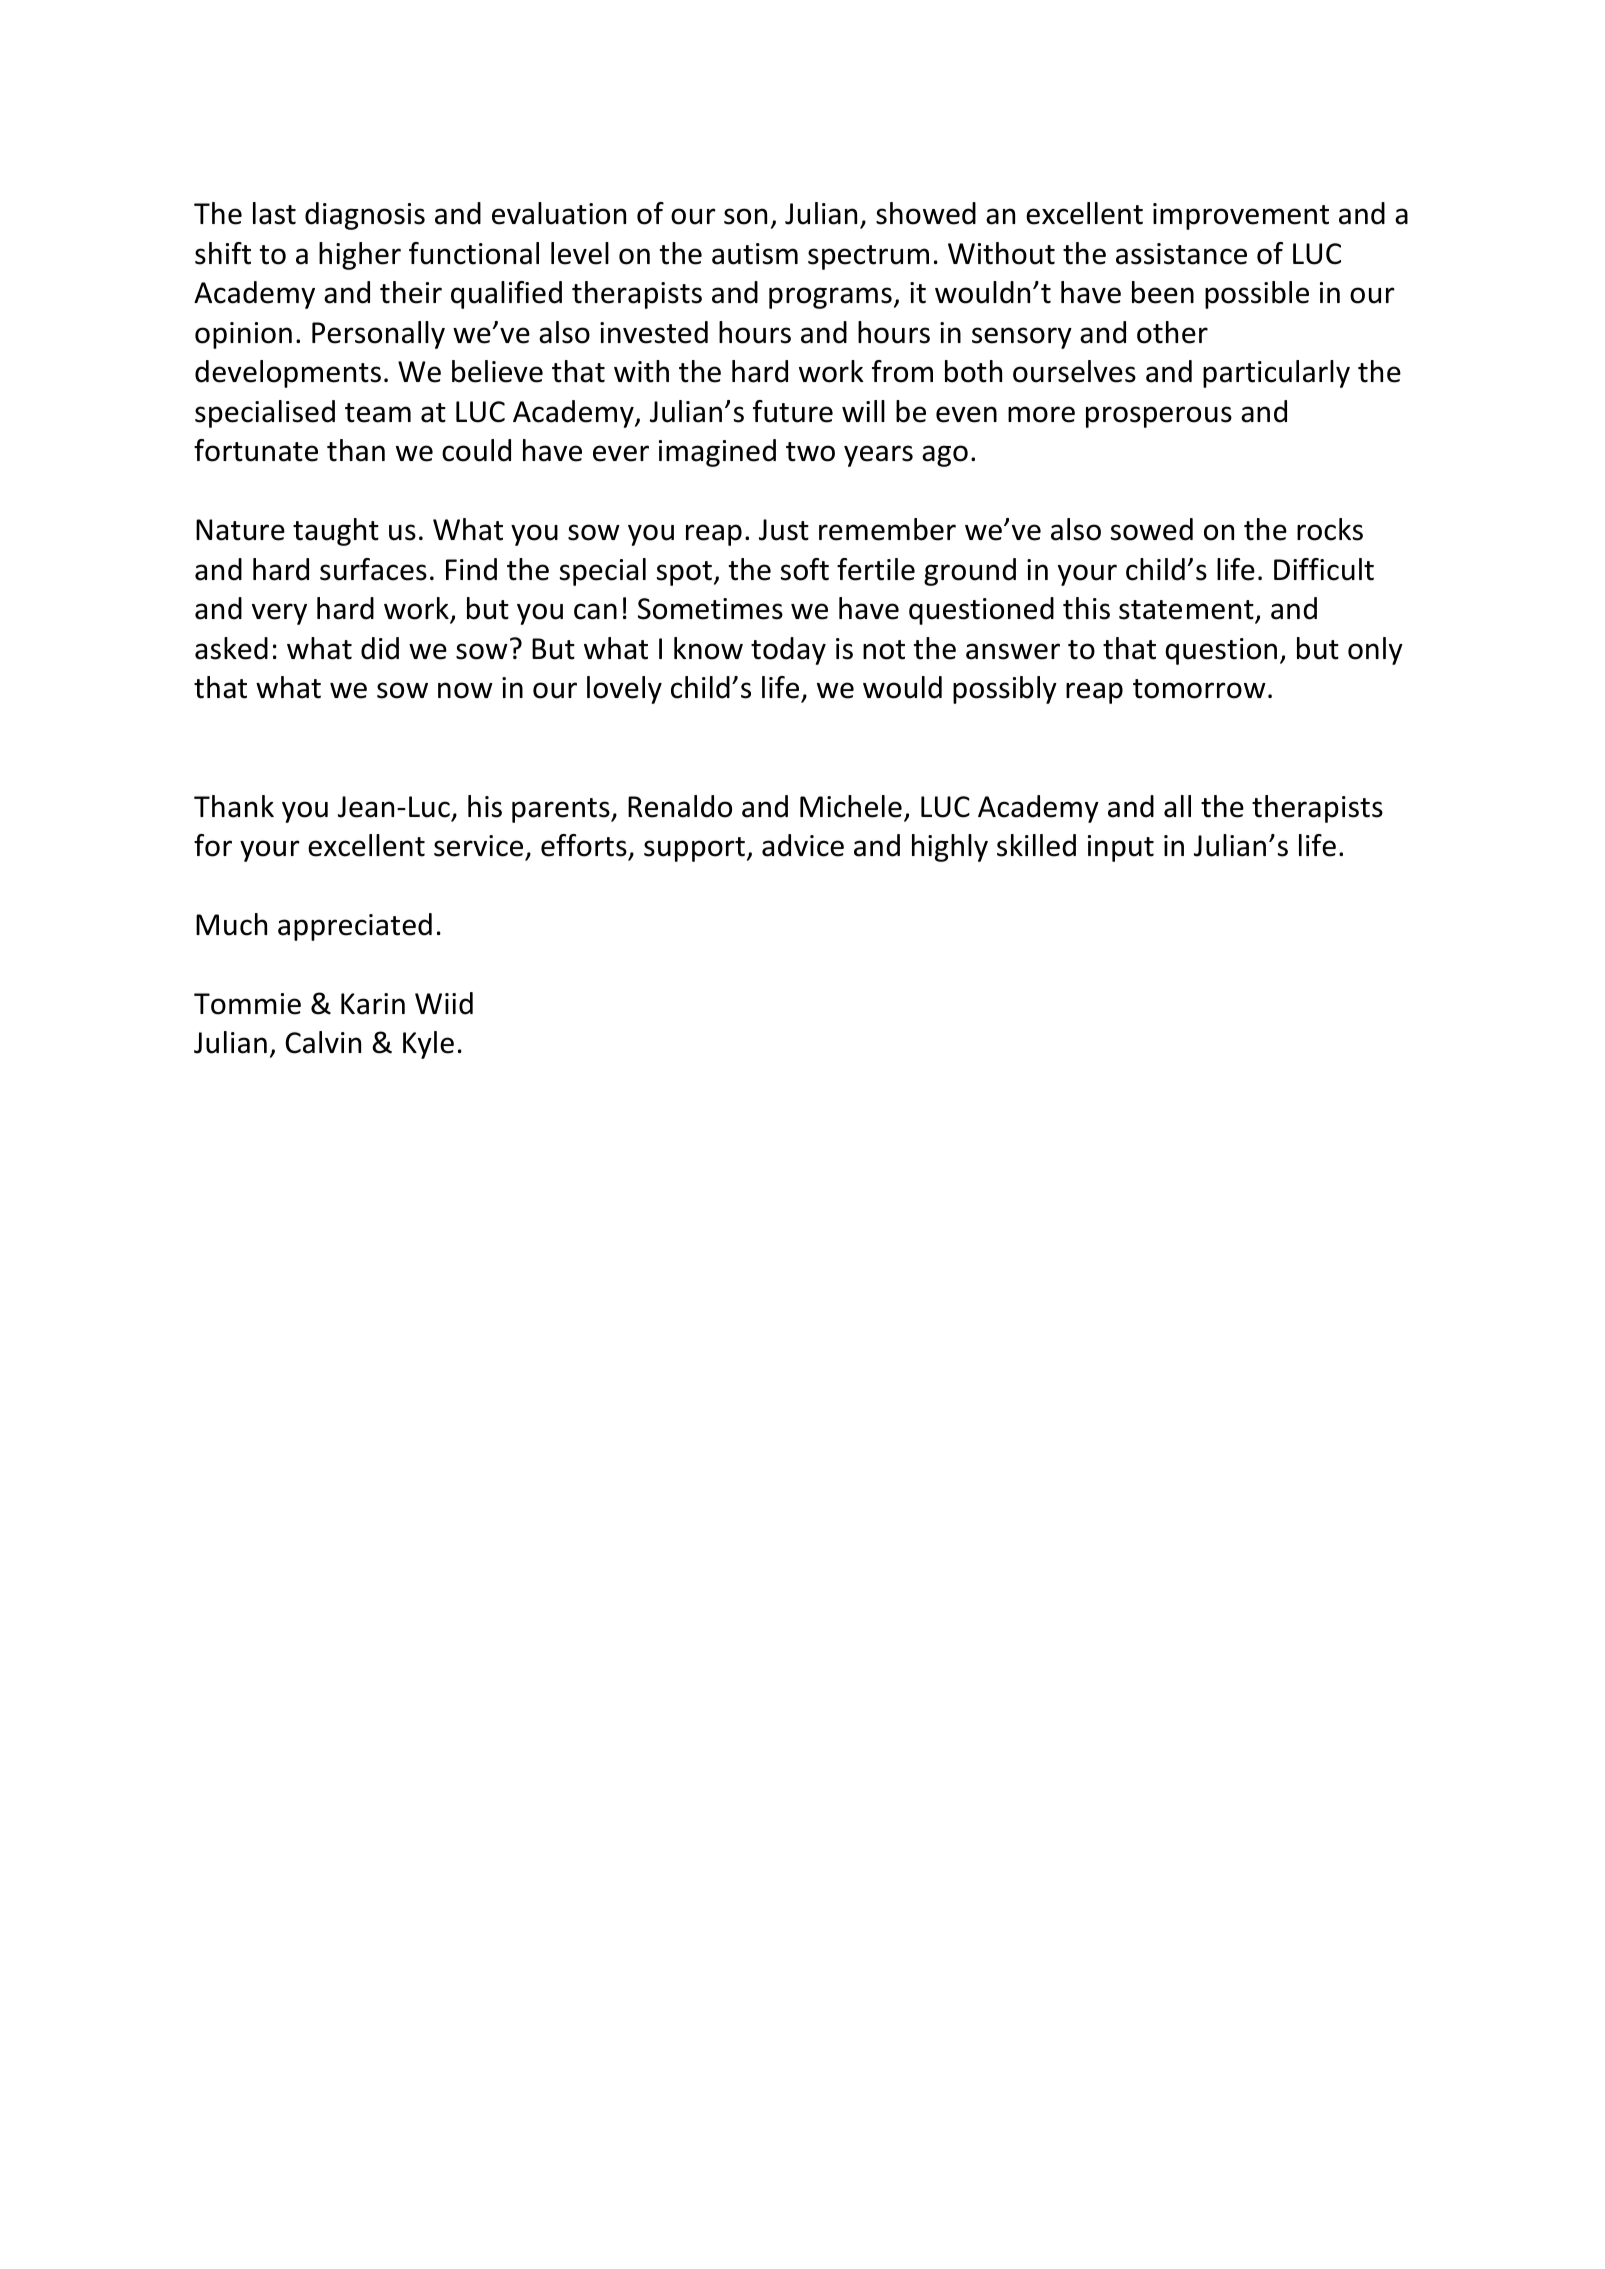 The image size is (1605, 2269). Describe the element at coordinates (784, 530) in the page. I see `Just` at that location.
